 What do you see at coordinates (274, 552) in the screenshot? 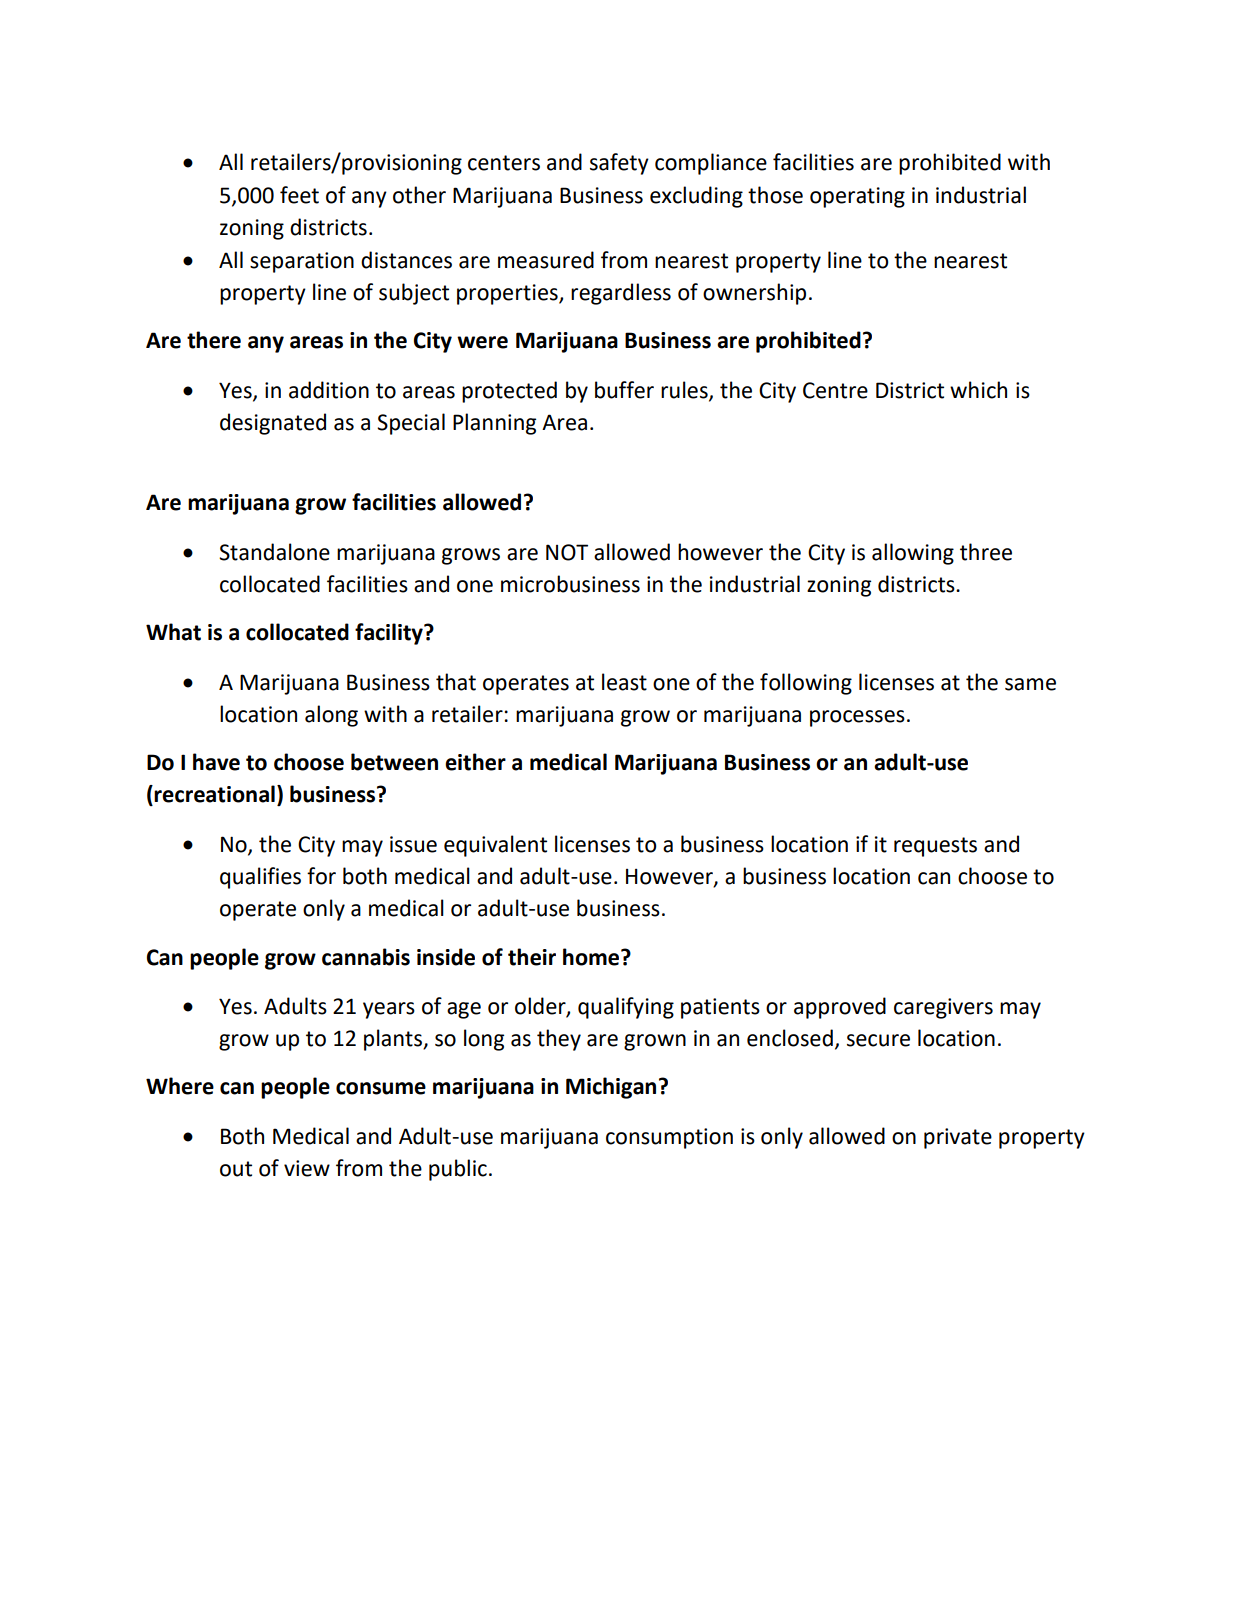
I see `Standalone` at bounding box center [274, 552].
